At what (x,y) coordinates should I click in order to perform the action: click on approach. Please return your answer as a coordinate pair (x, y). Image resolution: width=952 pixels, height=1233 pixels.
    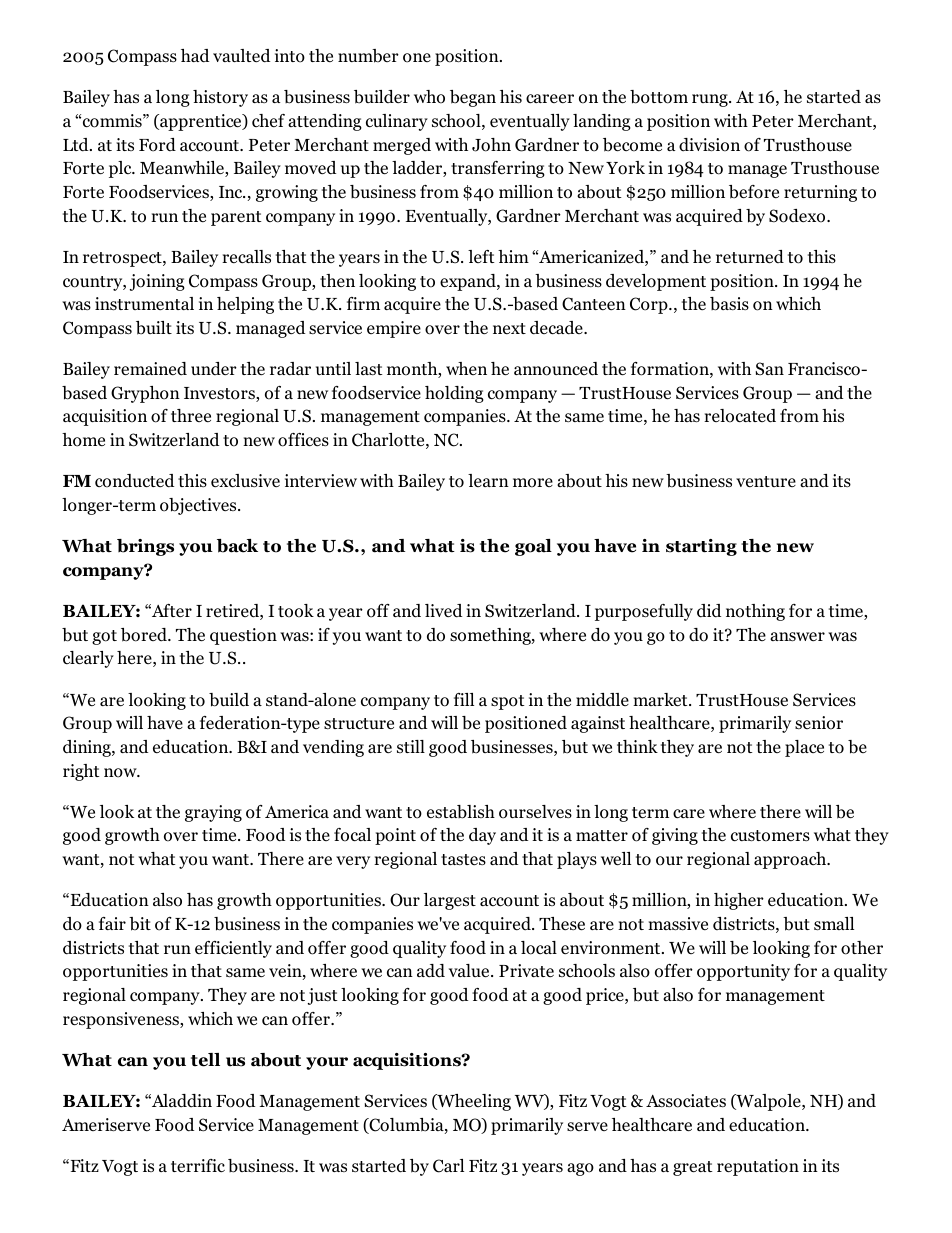
    Looking at the image, I should click on (791, 860).
